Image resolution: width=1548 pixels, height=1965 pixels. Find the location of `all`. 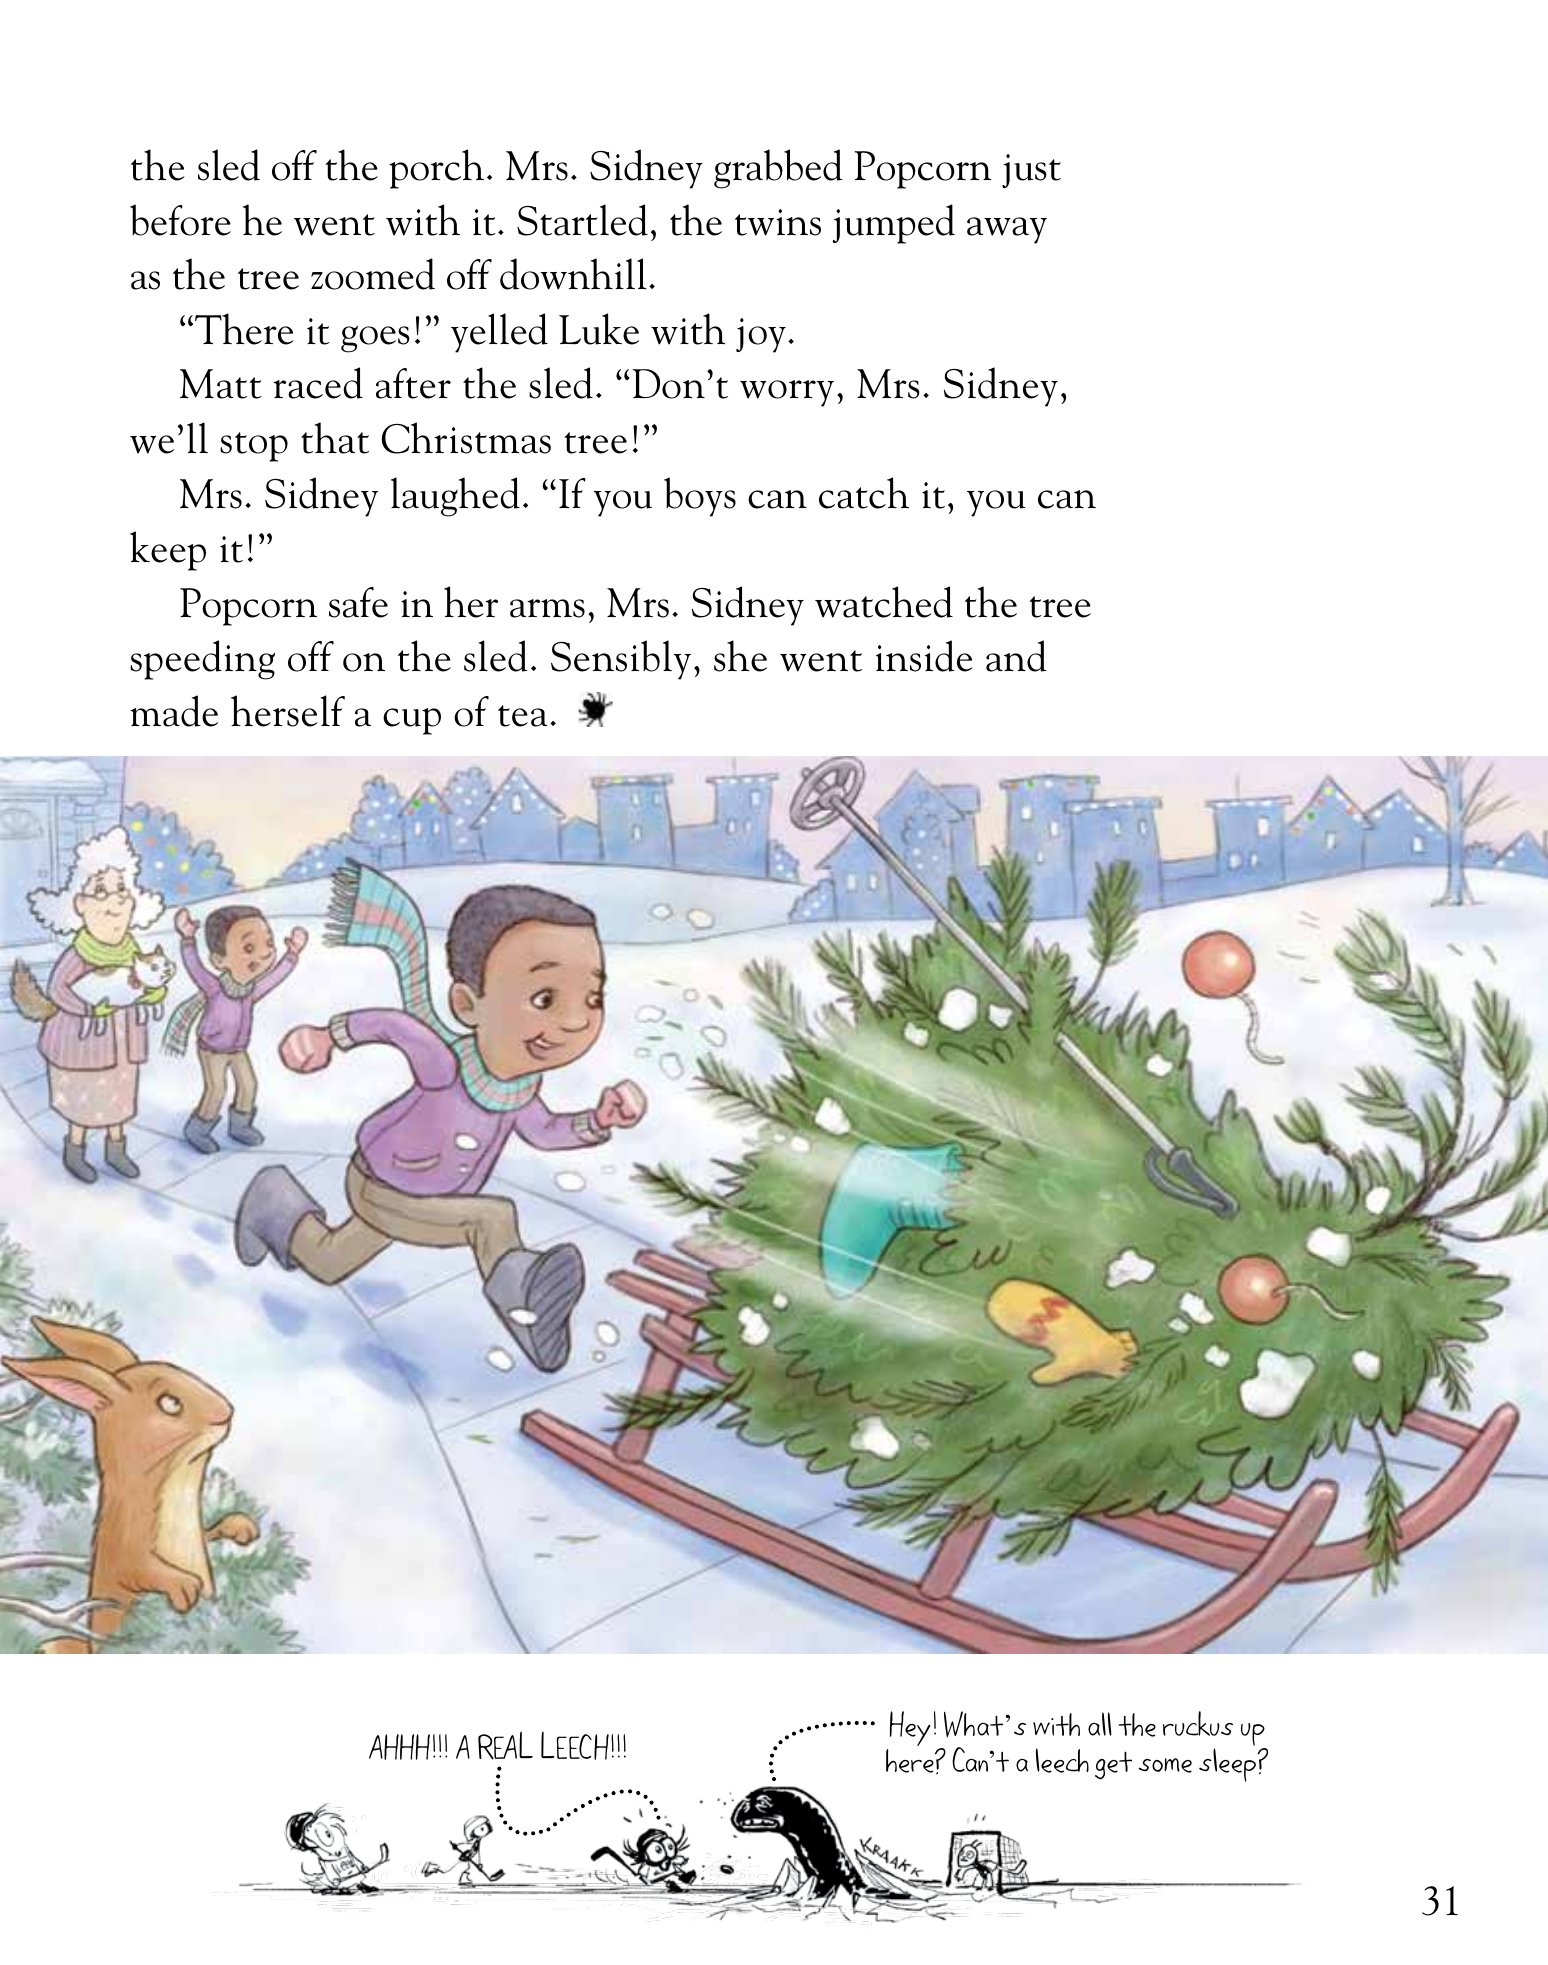

all is located at coordinates (1100, 1724).
